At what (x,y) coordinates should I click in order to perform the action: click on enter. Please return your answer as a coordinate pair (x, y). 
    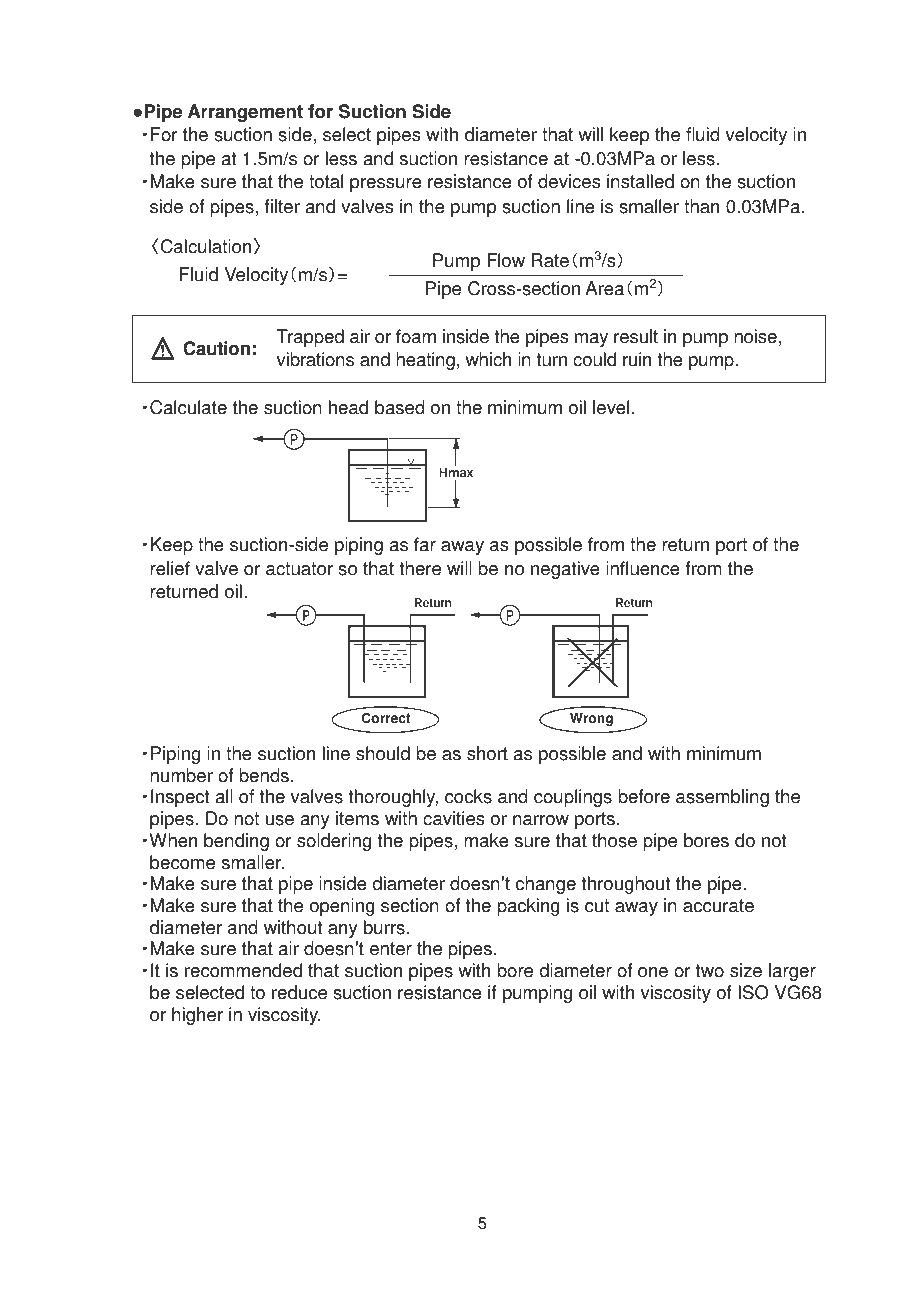
    Looking at the image, I should click on (391, 949).
